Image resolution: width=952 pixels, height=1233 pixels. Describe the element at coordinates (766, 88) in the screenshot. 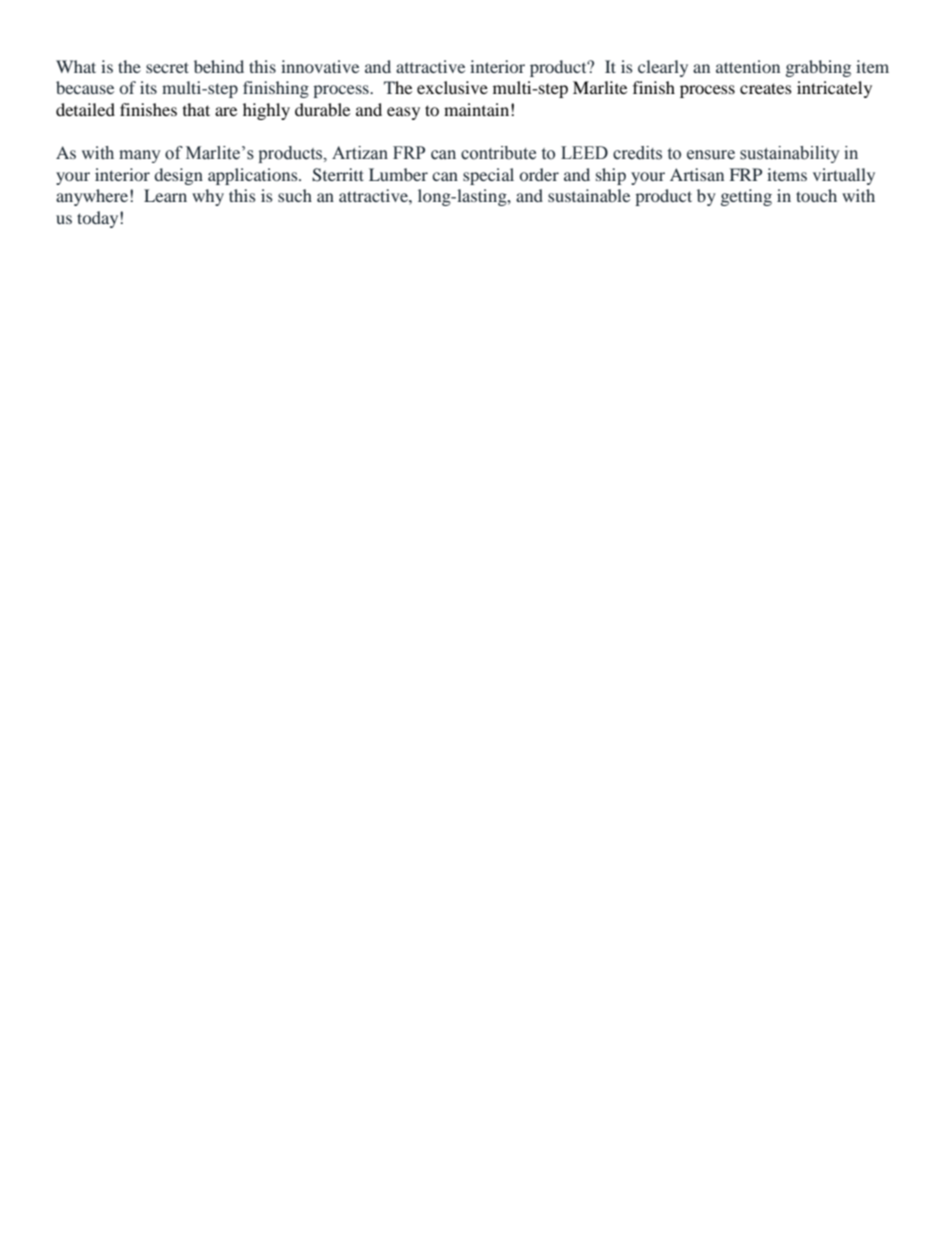

I see `creates` at that location.
